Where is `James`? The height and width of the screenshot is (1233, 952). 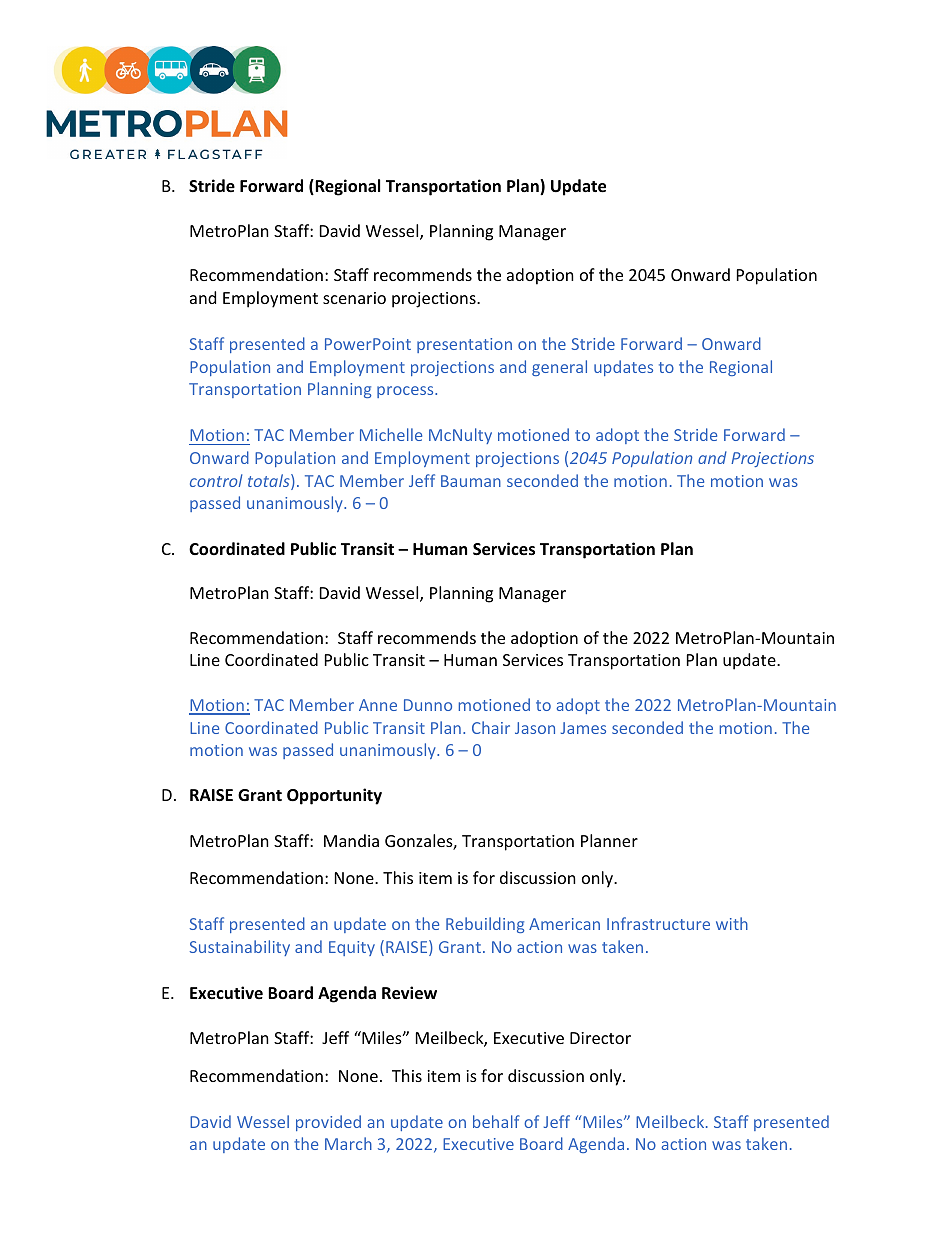 James is located at coordinates (583, 728).
